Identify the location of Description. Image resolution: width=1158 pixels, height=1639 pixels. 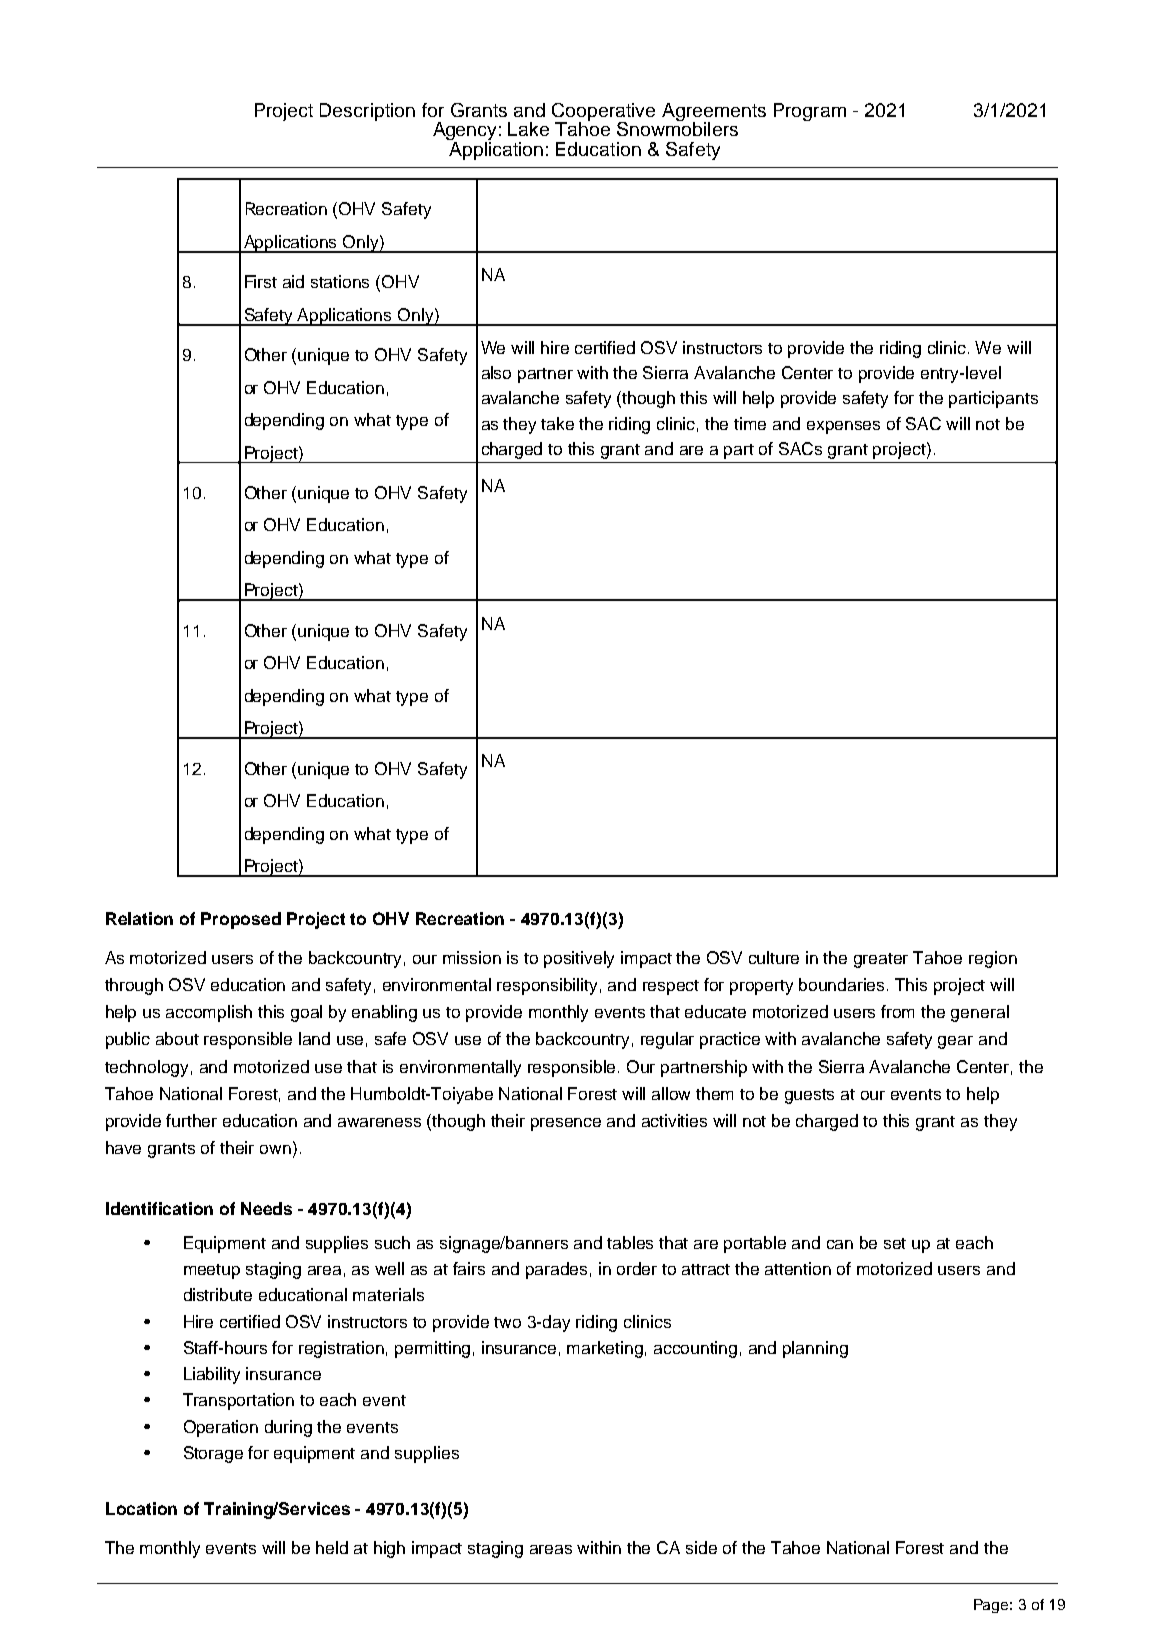
(367, 112).
